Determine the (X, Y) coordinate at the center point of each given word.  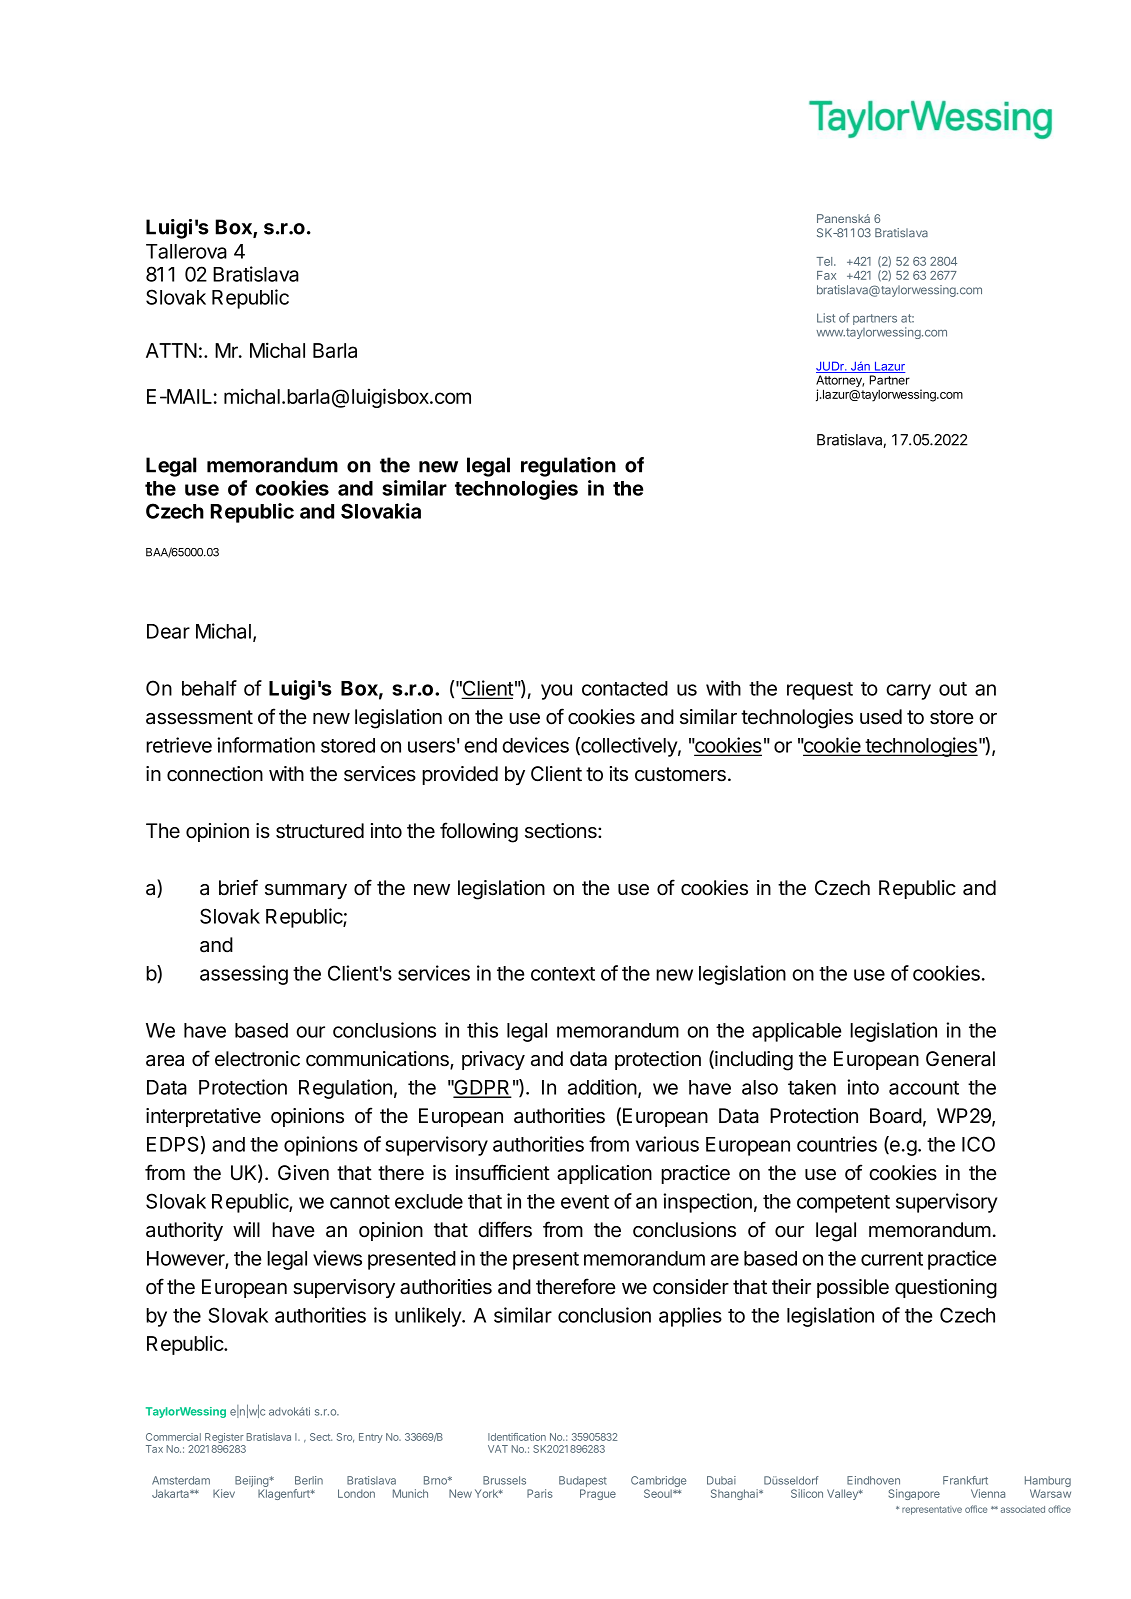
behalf (209, 688)
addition (602, 1087)
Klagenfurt (285, 1494)
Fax (826, 275)
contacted (625, 688)
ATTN (171, 350)
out (953, 689)
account (924, 1088)
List (826, 318)
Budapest (583, 1481)
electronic (257, 1059)
